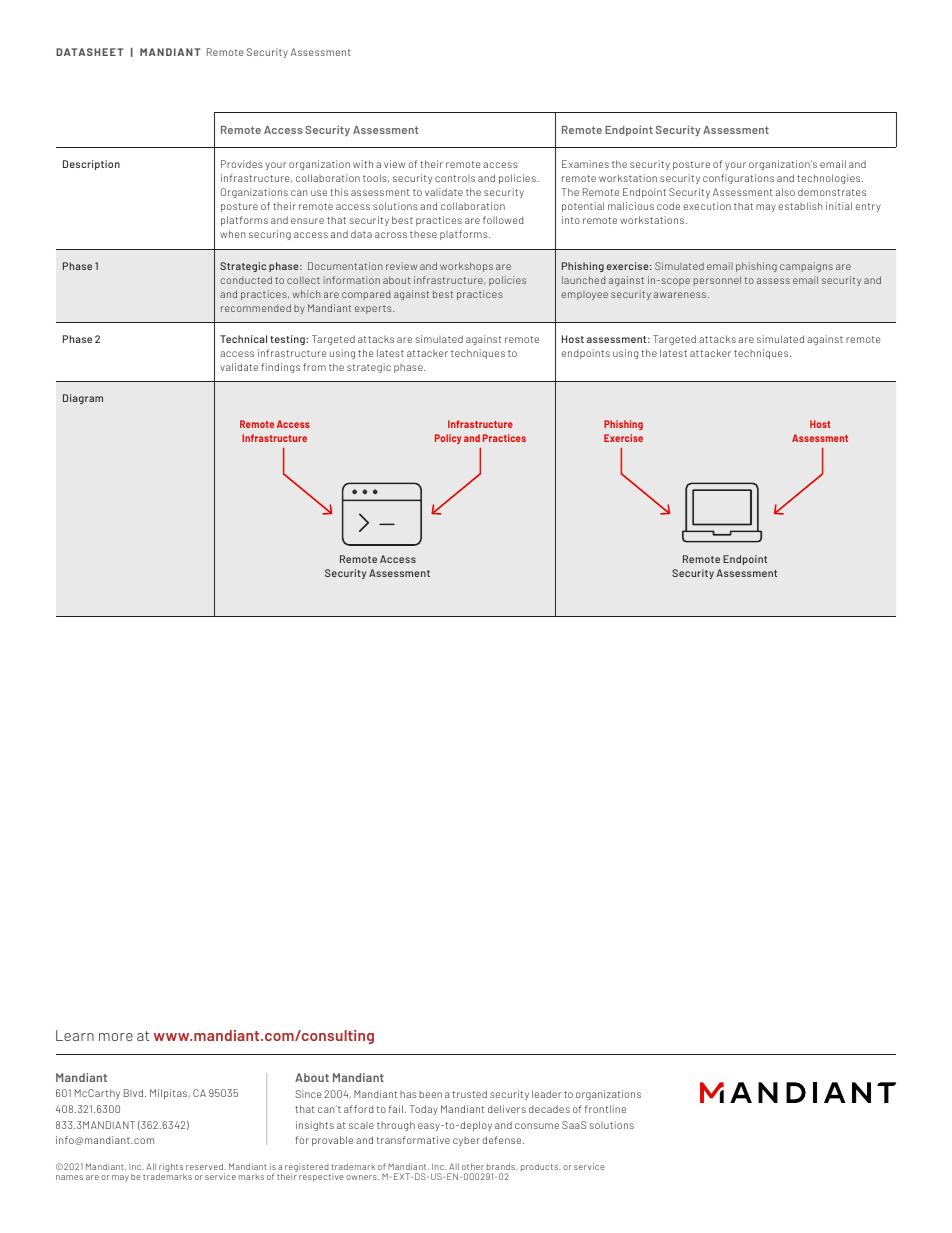 The image size is (952, 1233). Describe the element at coordinates (91, 165) in the screenshot. I see `Description` at that location.
